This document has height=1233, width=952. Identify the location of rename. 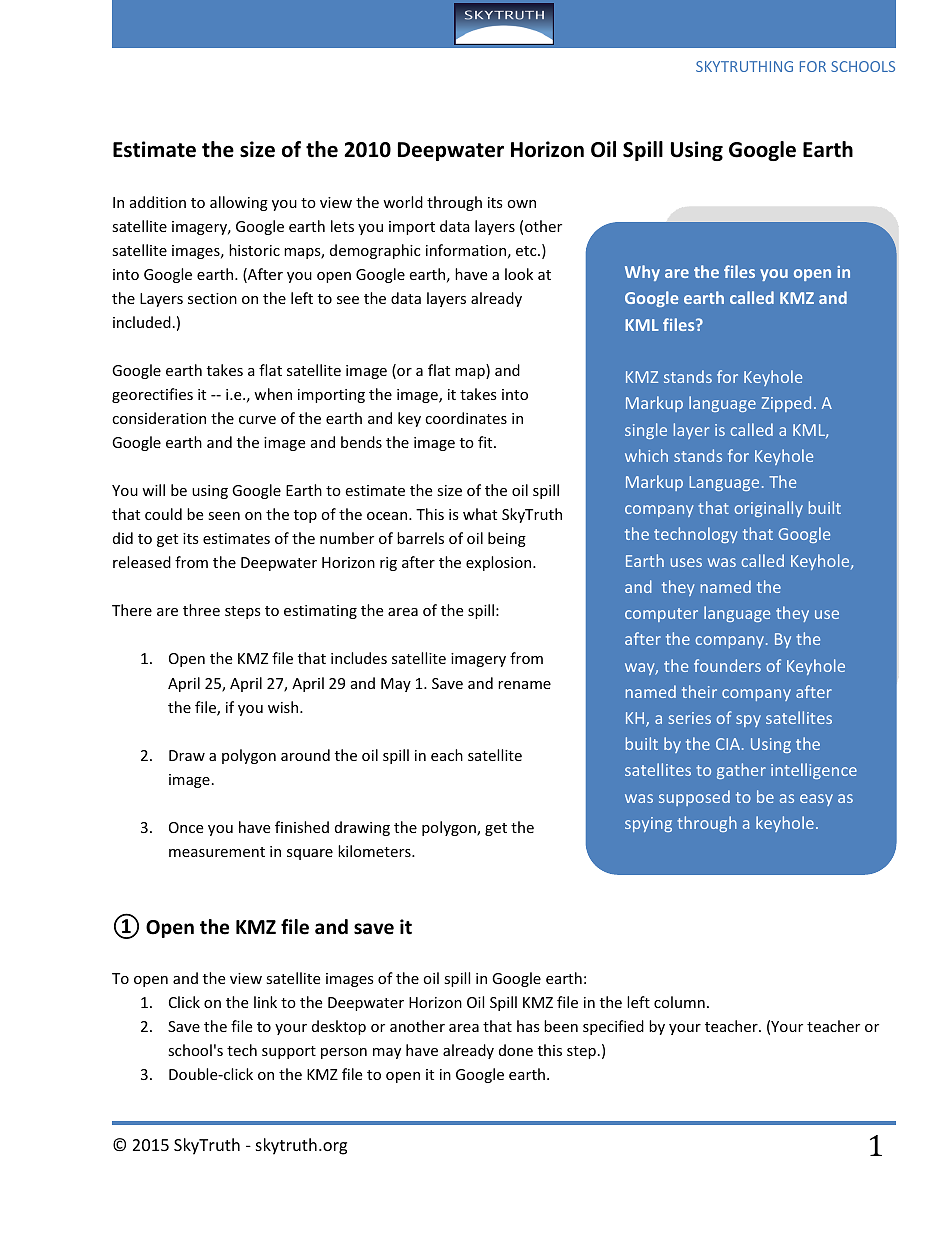
(524, 685).
